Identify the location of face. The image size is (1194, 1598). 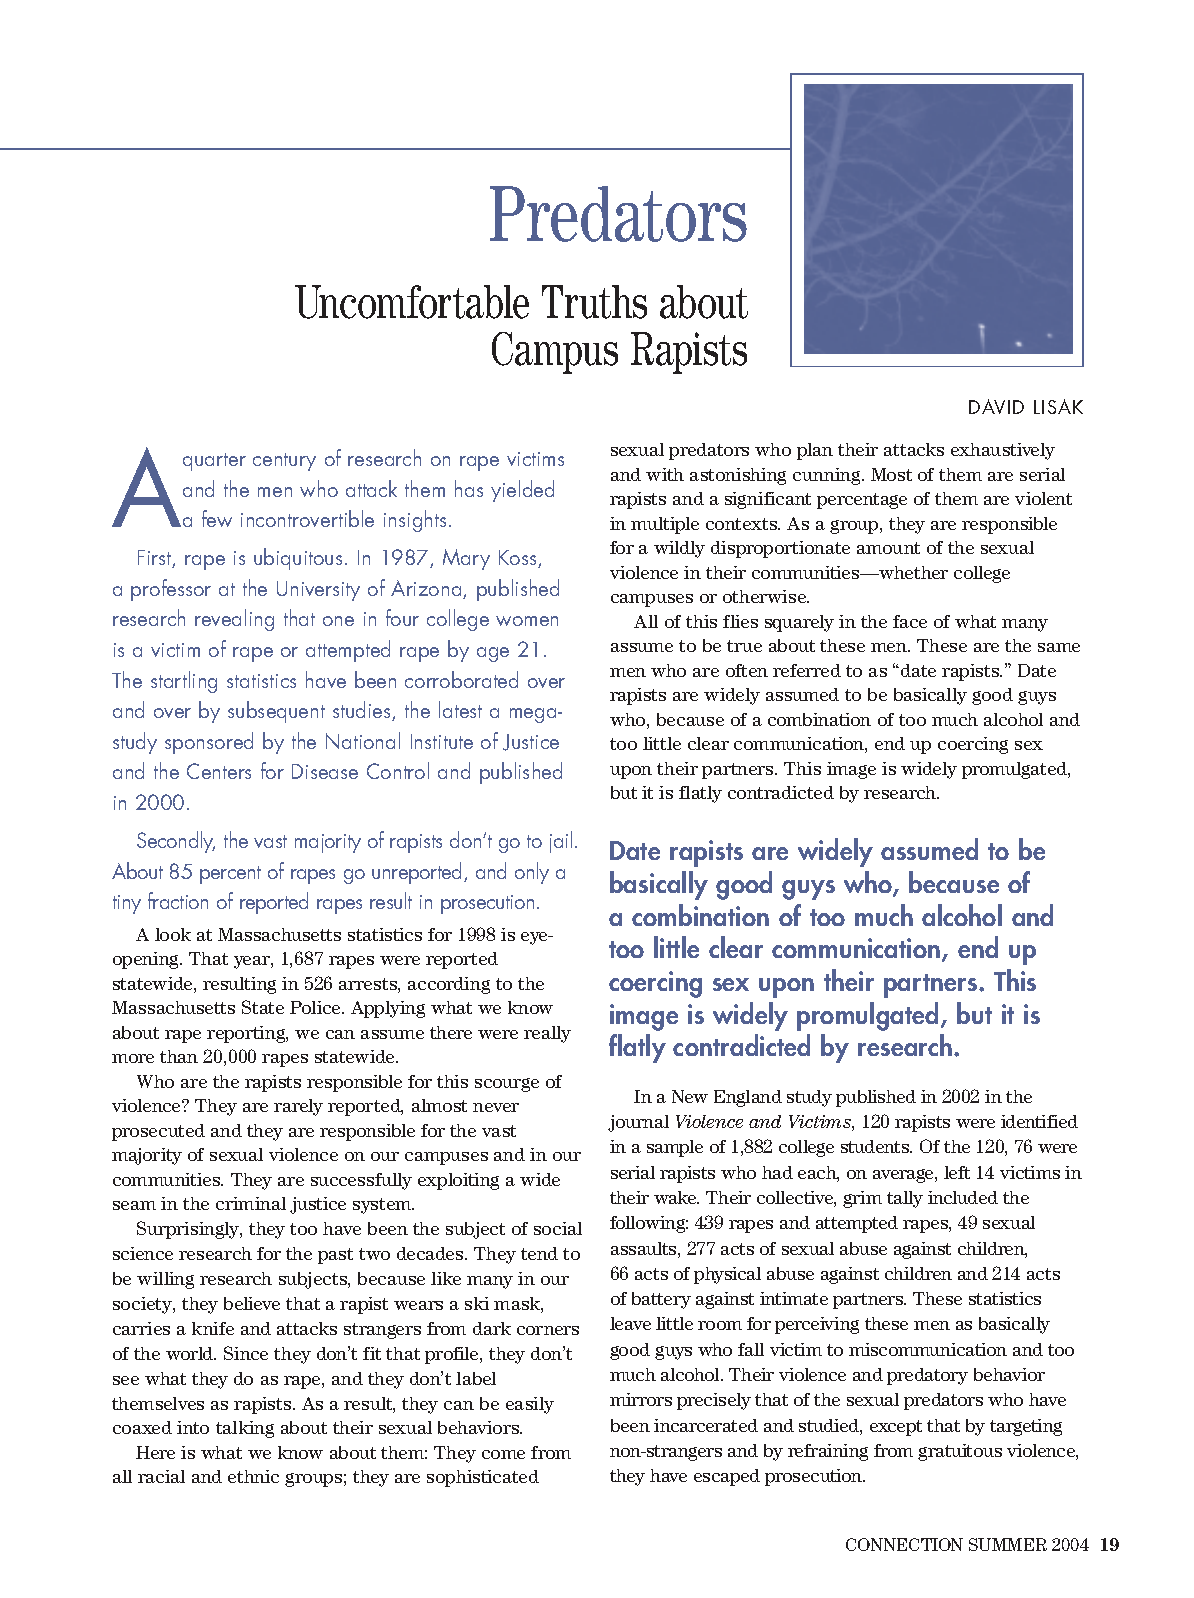
(910, 621).
